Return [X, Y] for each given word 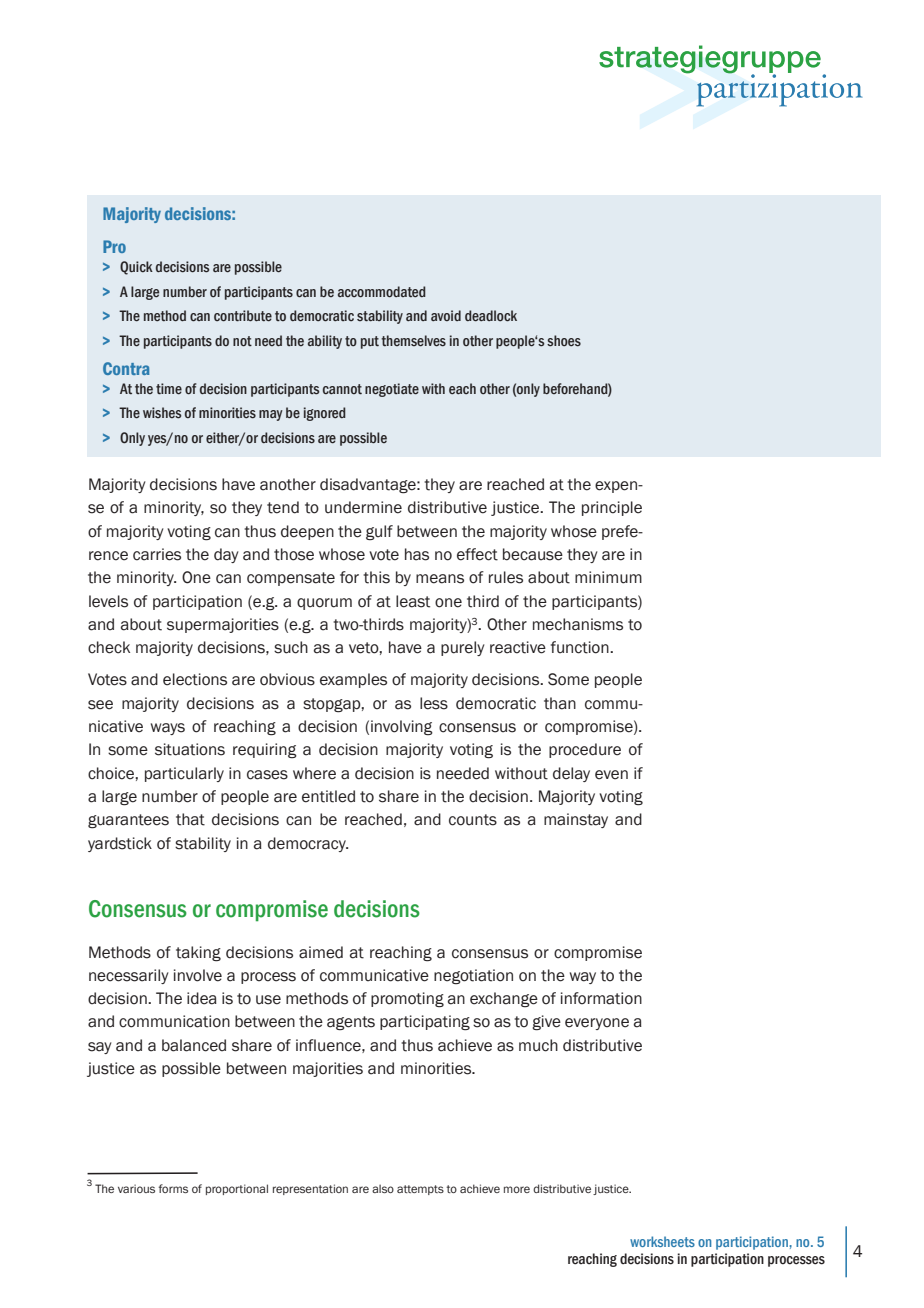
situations [190, 749]
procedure [585, 750]
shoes [564, 341]
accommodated [382, 292]
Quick [136, 268]
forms [173, 1188]
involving [402, 727]
